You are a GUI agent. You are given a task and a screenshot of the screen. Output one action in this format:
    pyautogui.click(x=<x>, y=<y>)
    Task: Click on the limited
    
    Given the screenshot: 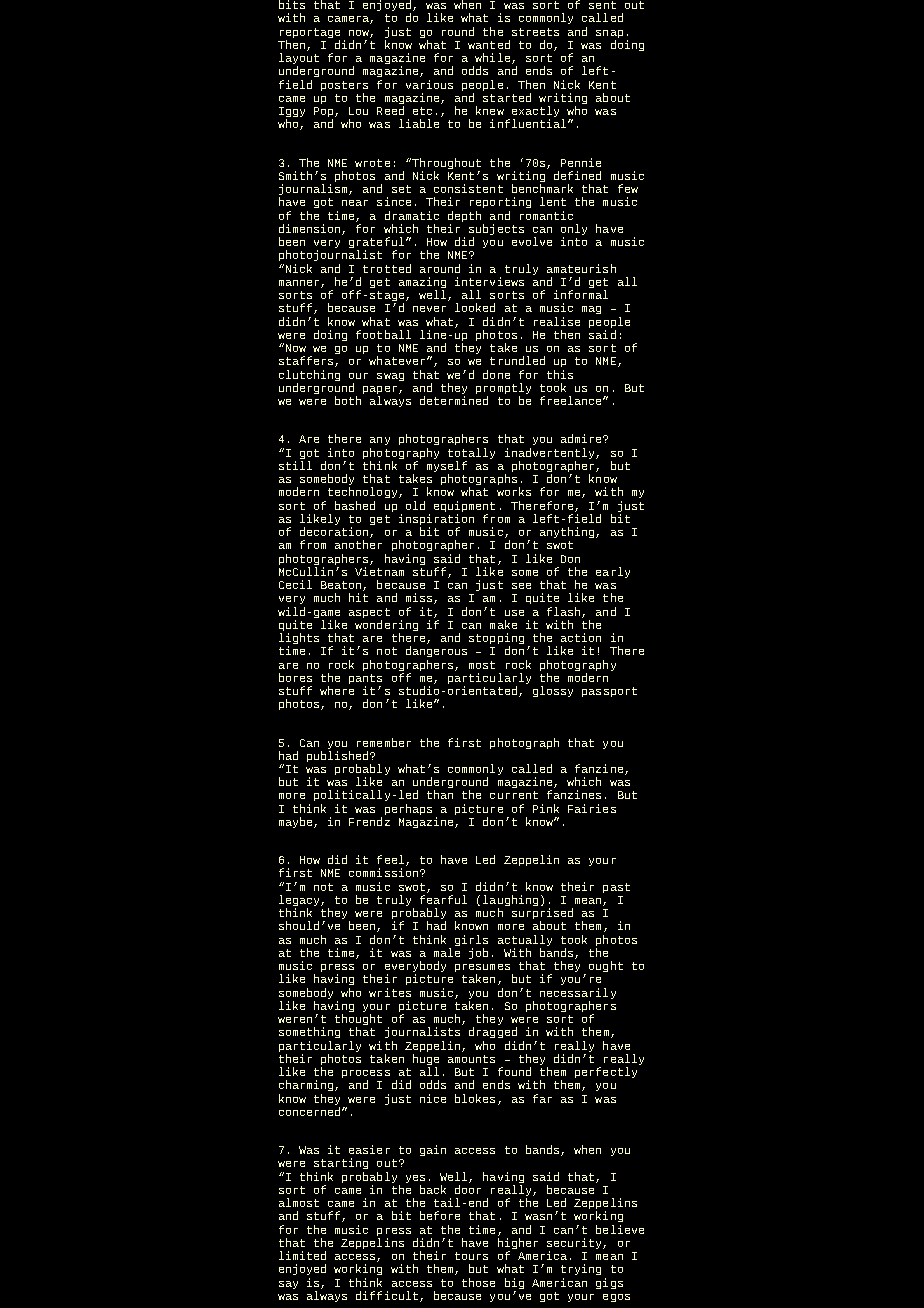 What is the action you would take?
    pyautogui.click(x=302, y=1255)
